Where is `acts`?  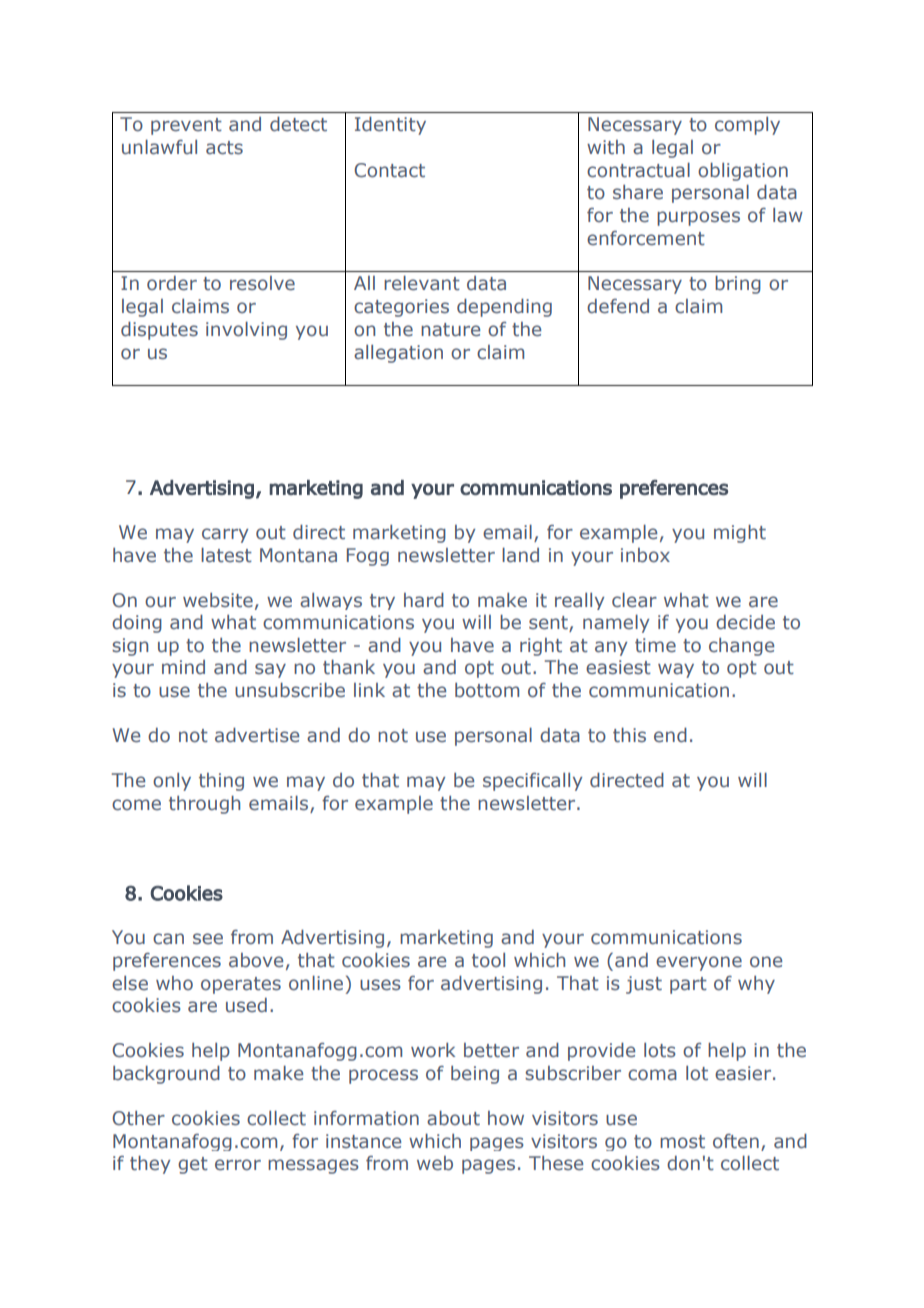 acts is located at coordinates (224, 148).
